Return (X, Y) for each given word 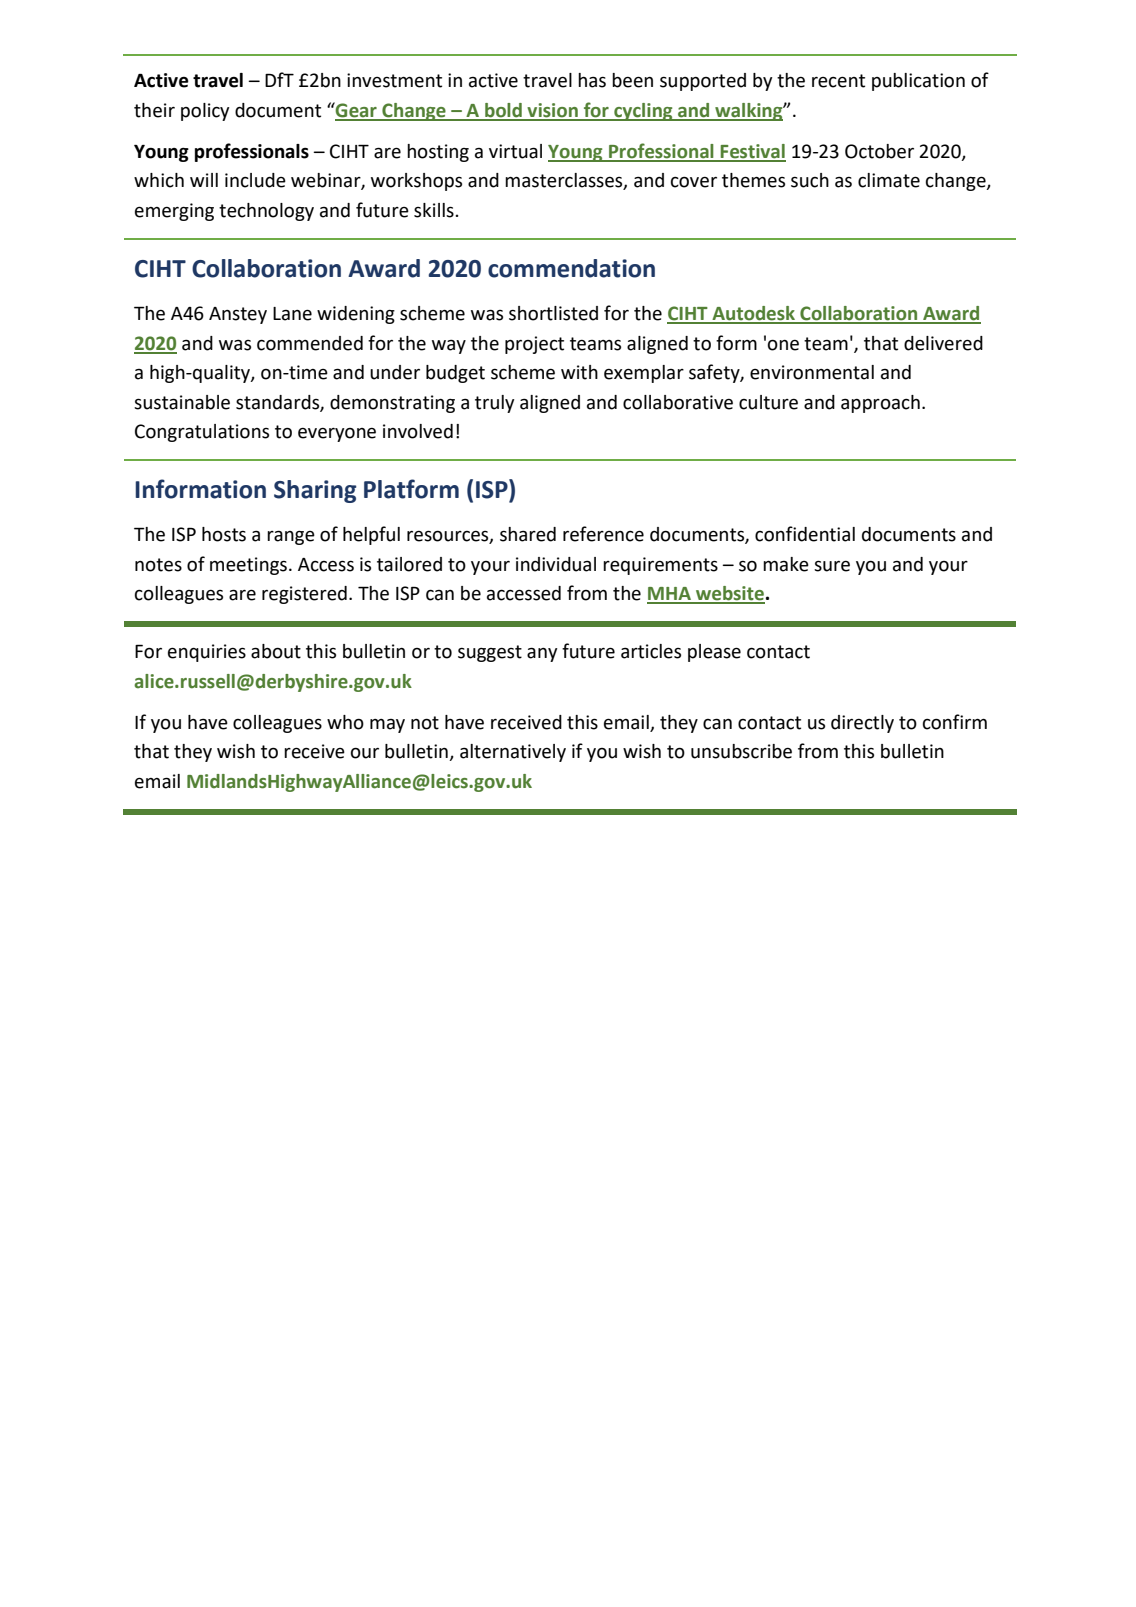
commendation (571, 268)
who (345, 722)
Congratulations (202, 433)
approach (880, 404)
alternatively (513, 753)
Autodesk (754, 314)
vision (552, 111)
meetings (248, 566)
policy (205, 112)
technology (266, 212)
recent (838, 81)
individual (556, 564)
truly (494, 404)
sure (832, 566)
